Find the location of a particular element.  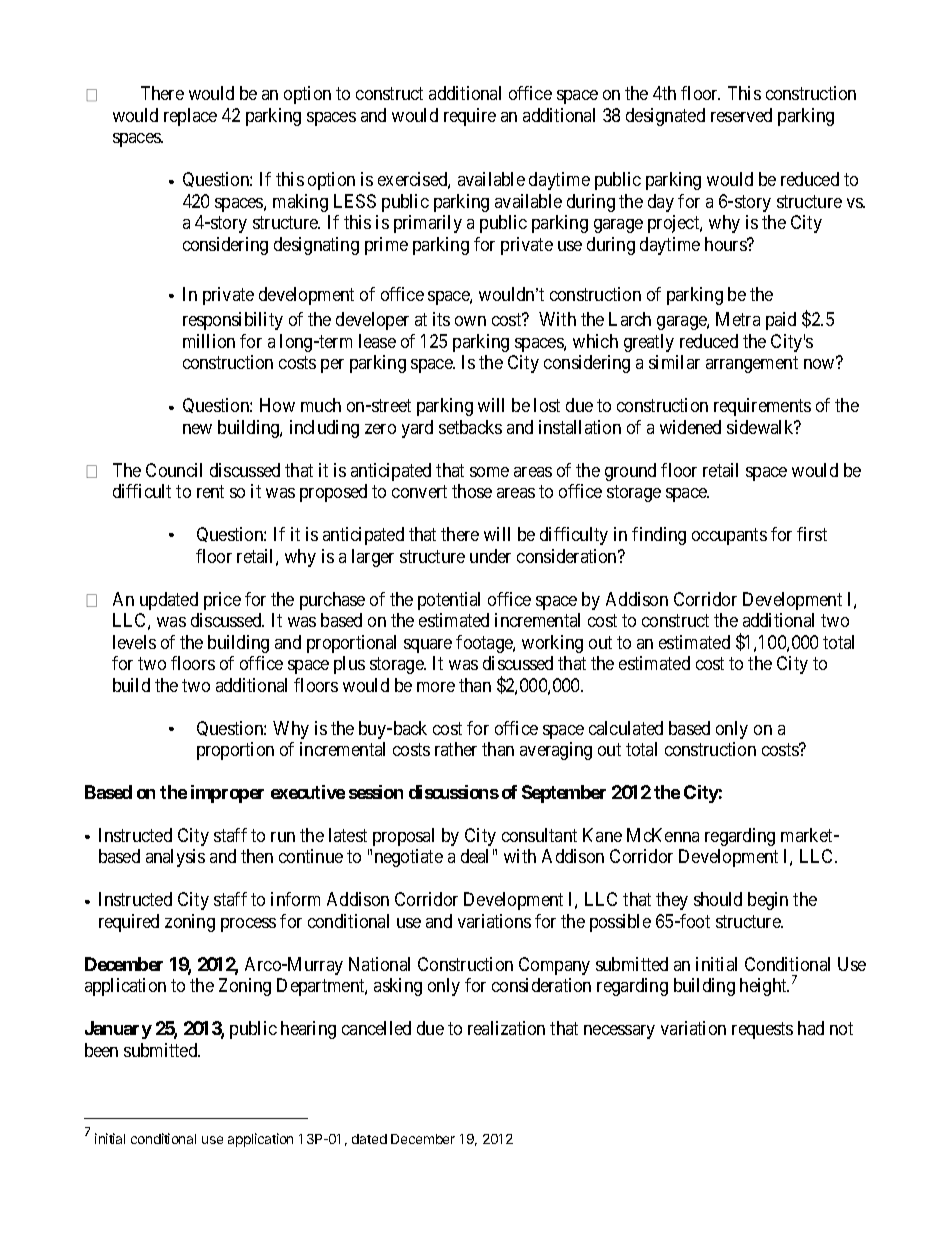

own is located at coordinates (470, 321).
